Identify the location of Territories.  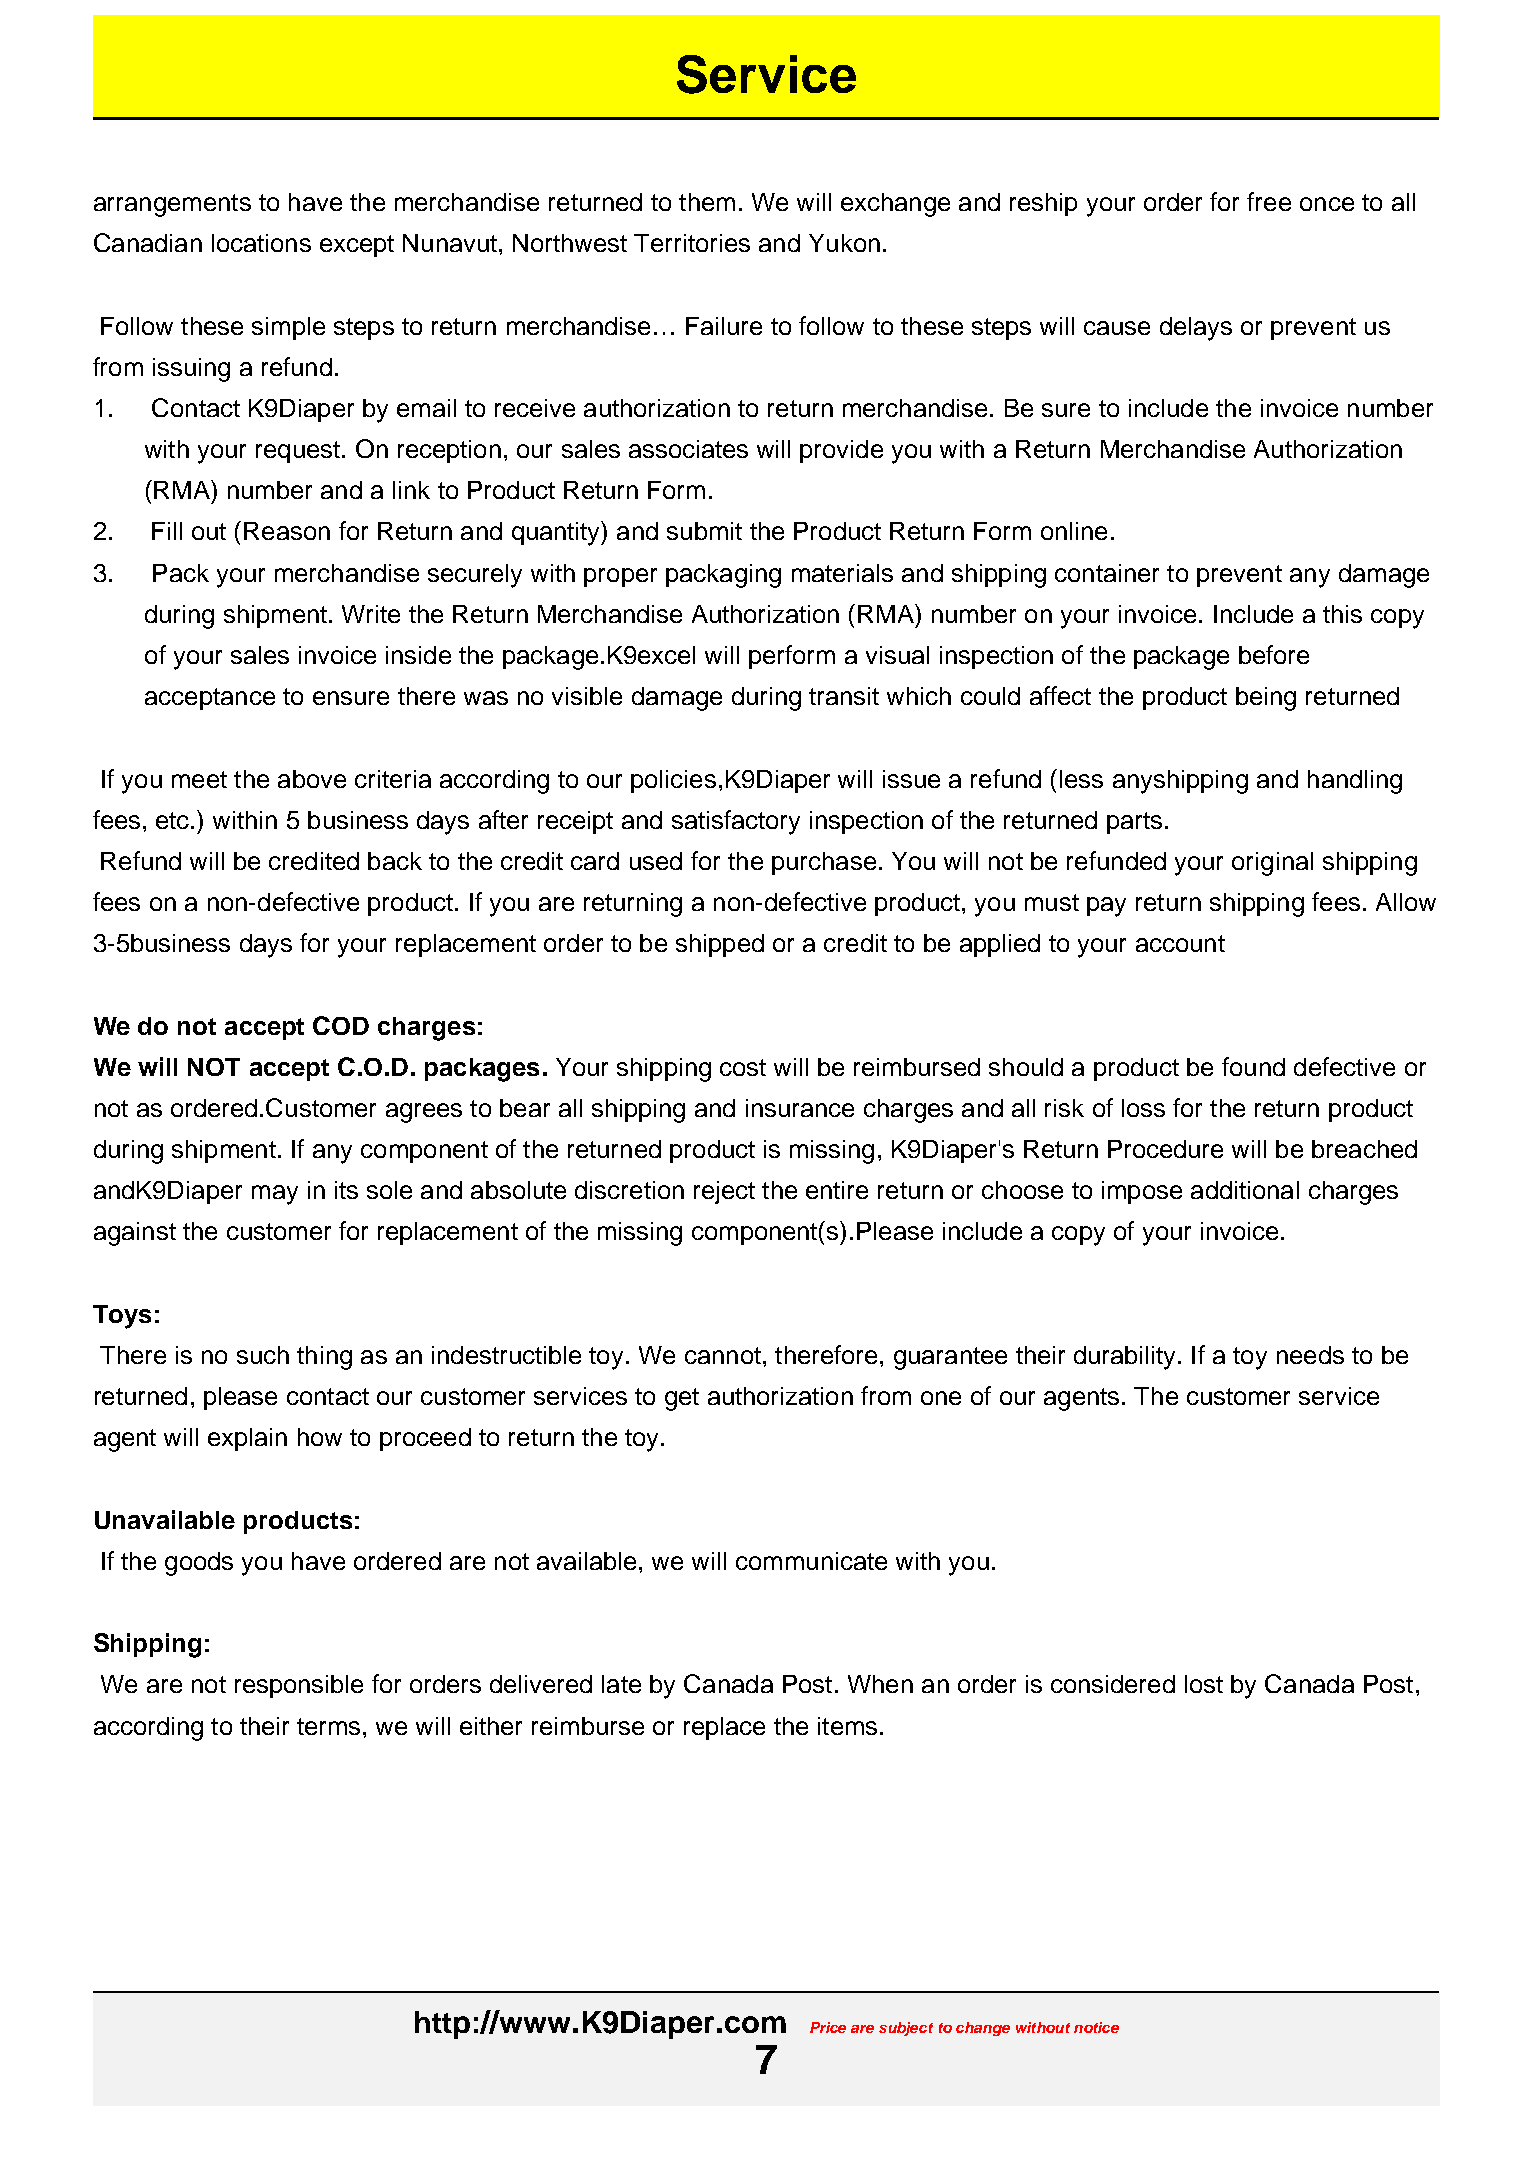
(692, 243).
